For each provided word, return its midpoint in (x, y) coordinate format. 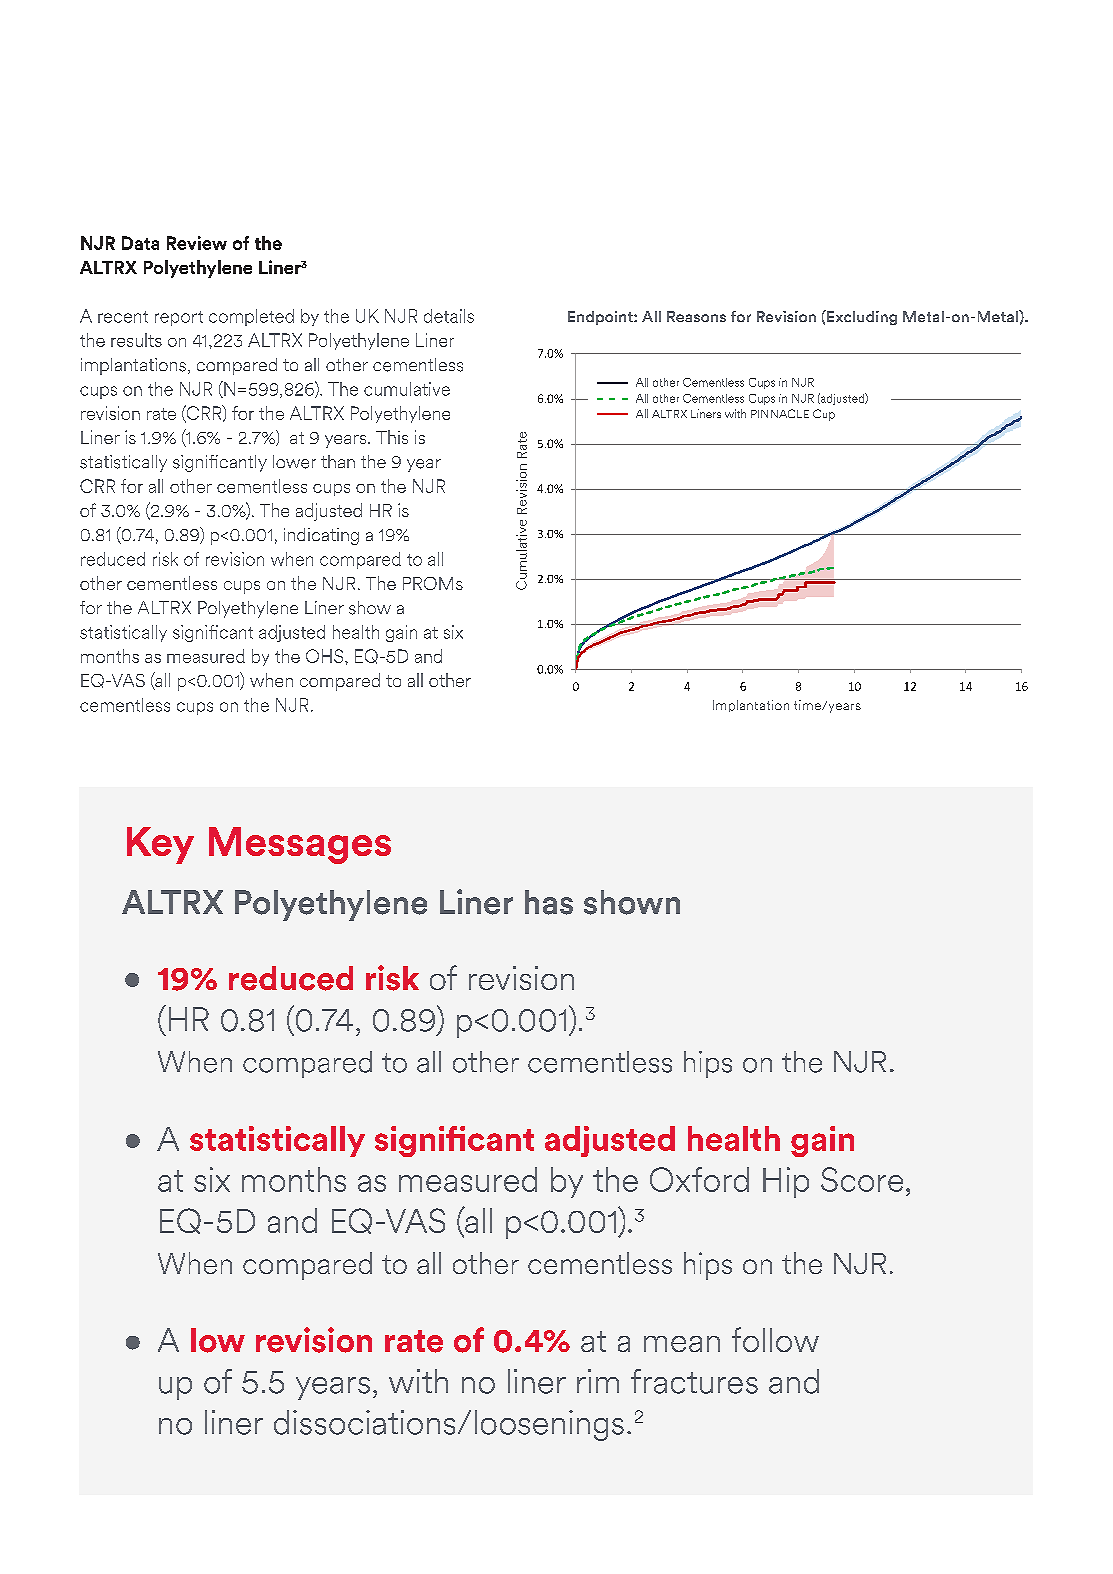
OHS (326, 656)
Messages (300, 845)
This (392, 437)
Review (197, 243)
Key (160, 845)
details (449, 316)
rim (598, 1381)
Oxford (699, 1179)
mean (682, 1344)
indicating (321, 536)
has (549, 902)
